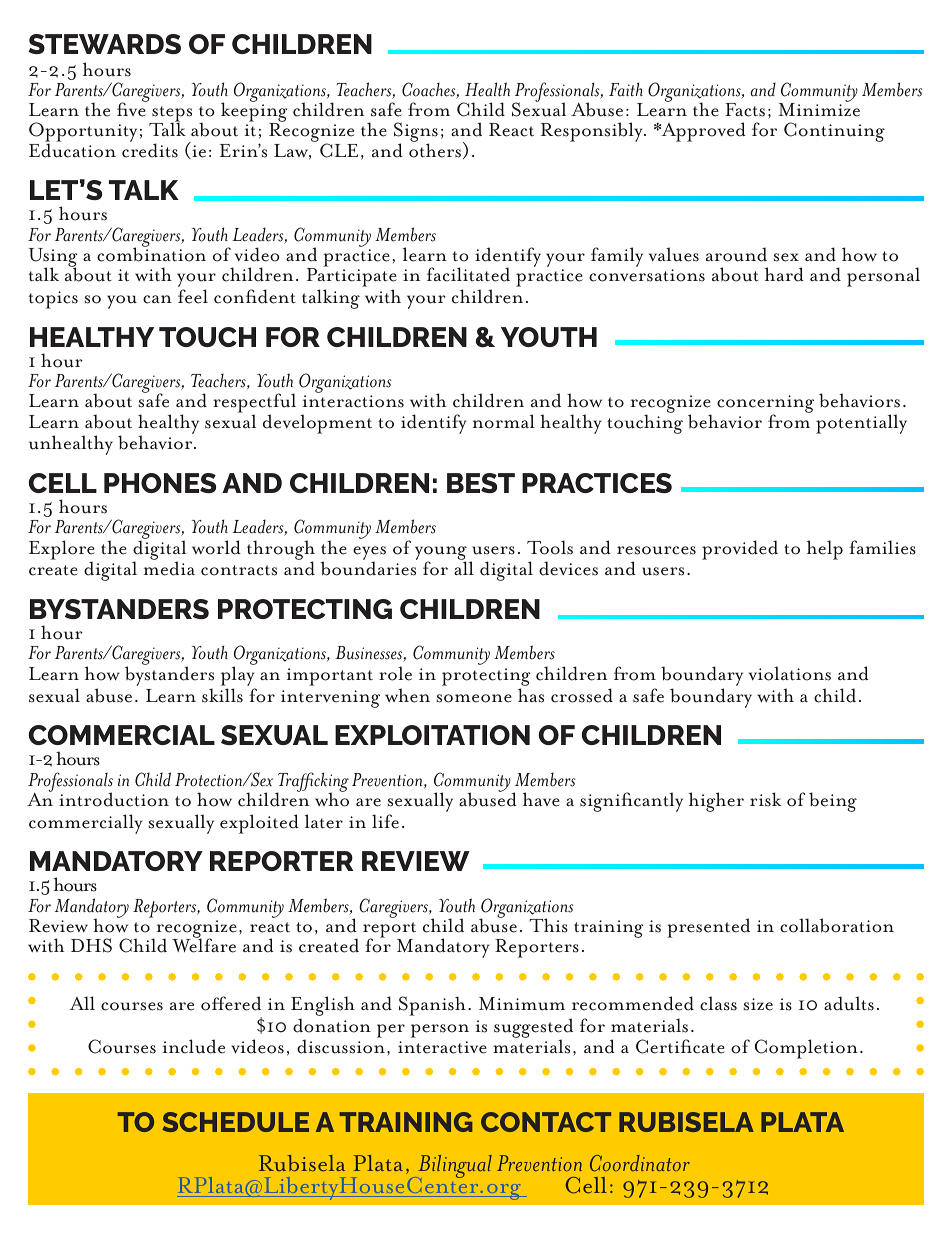 Image resolution: width=952 pixels, height=1233 pixels. I want to click on Completion, so click(806, 1049).
